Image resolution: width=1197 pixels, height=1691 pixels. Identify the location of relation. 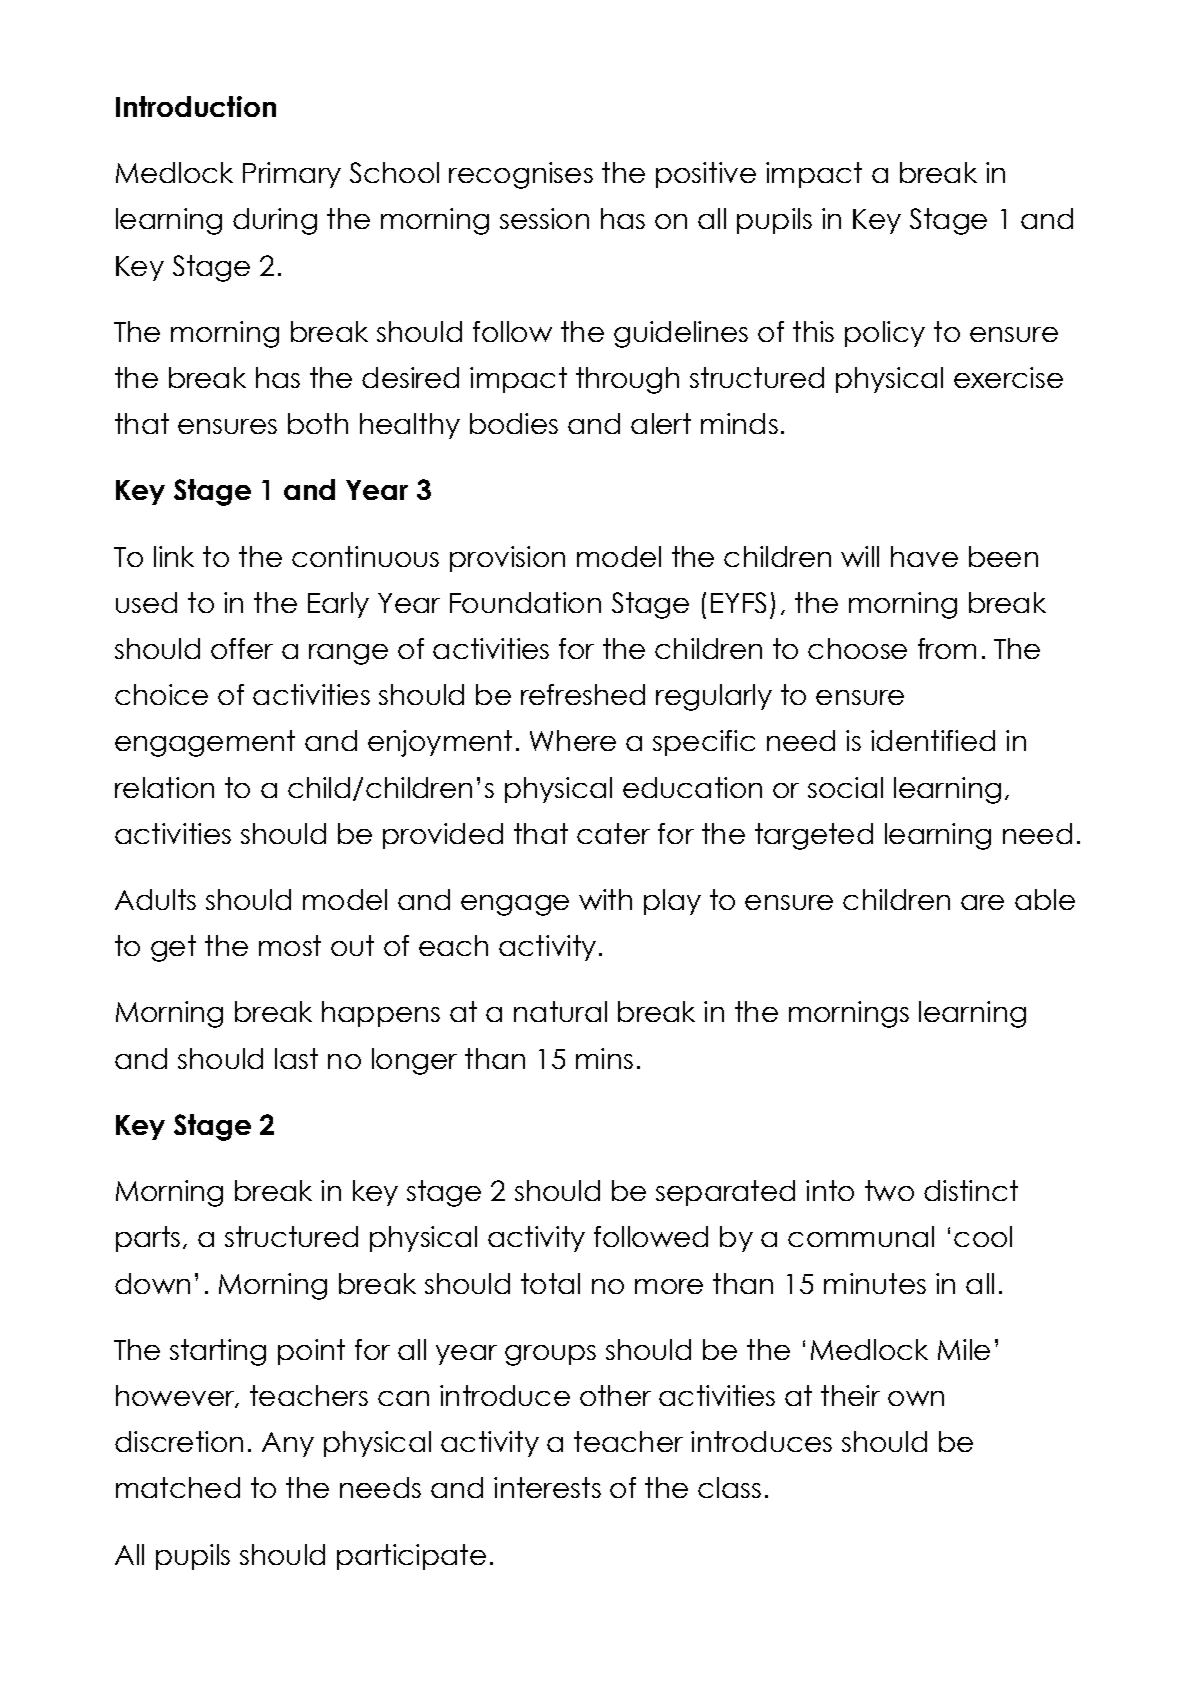
(164, 787).
